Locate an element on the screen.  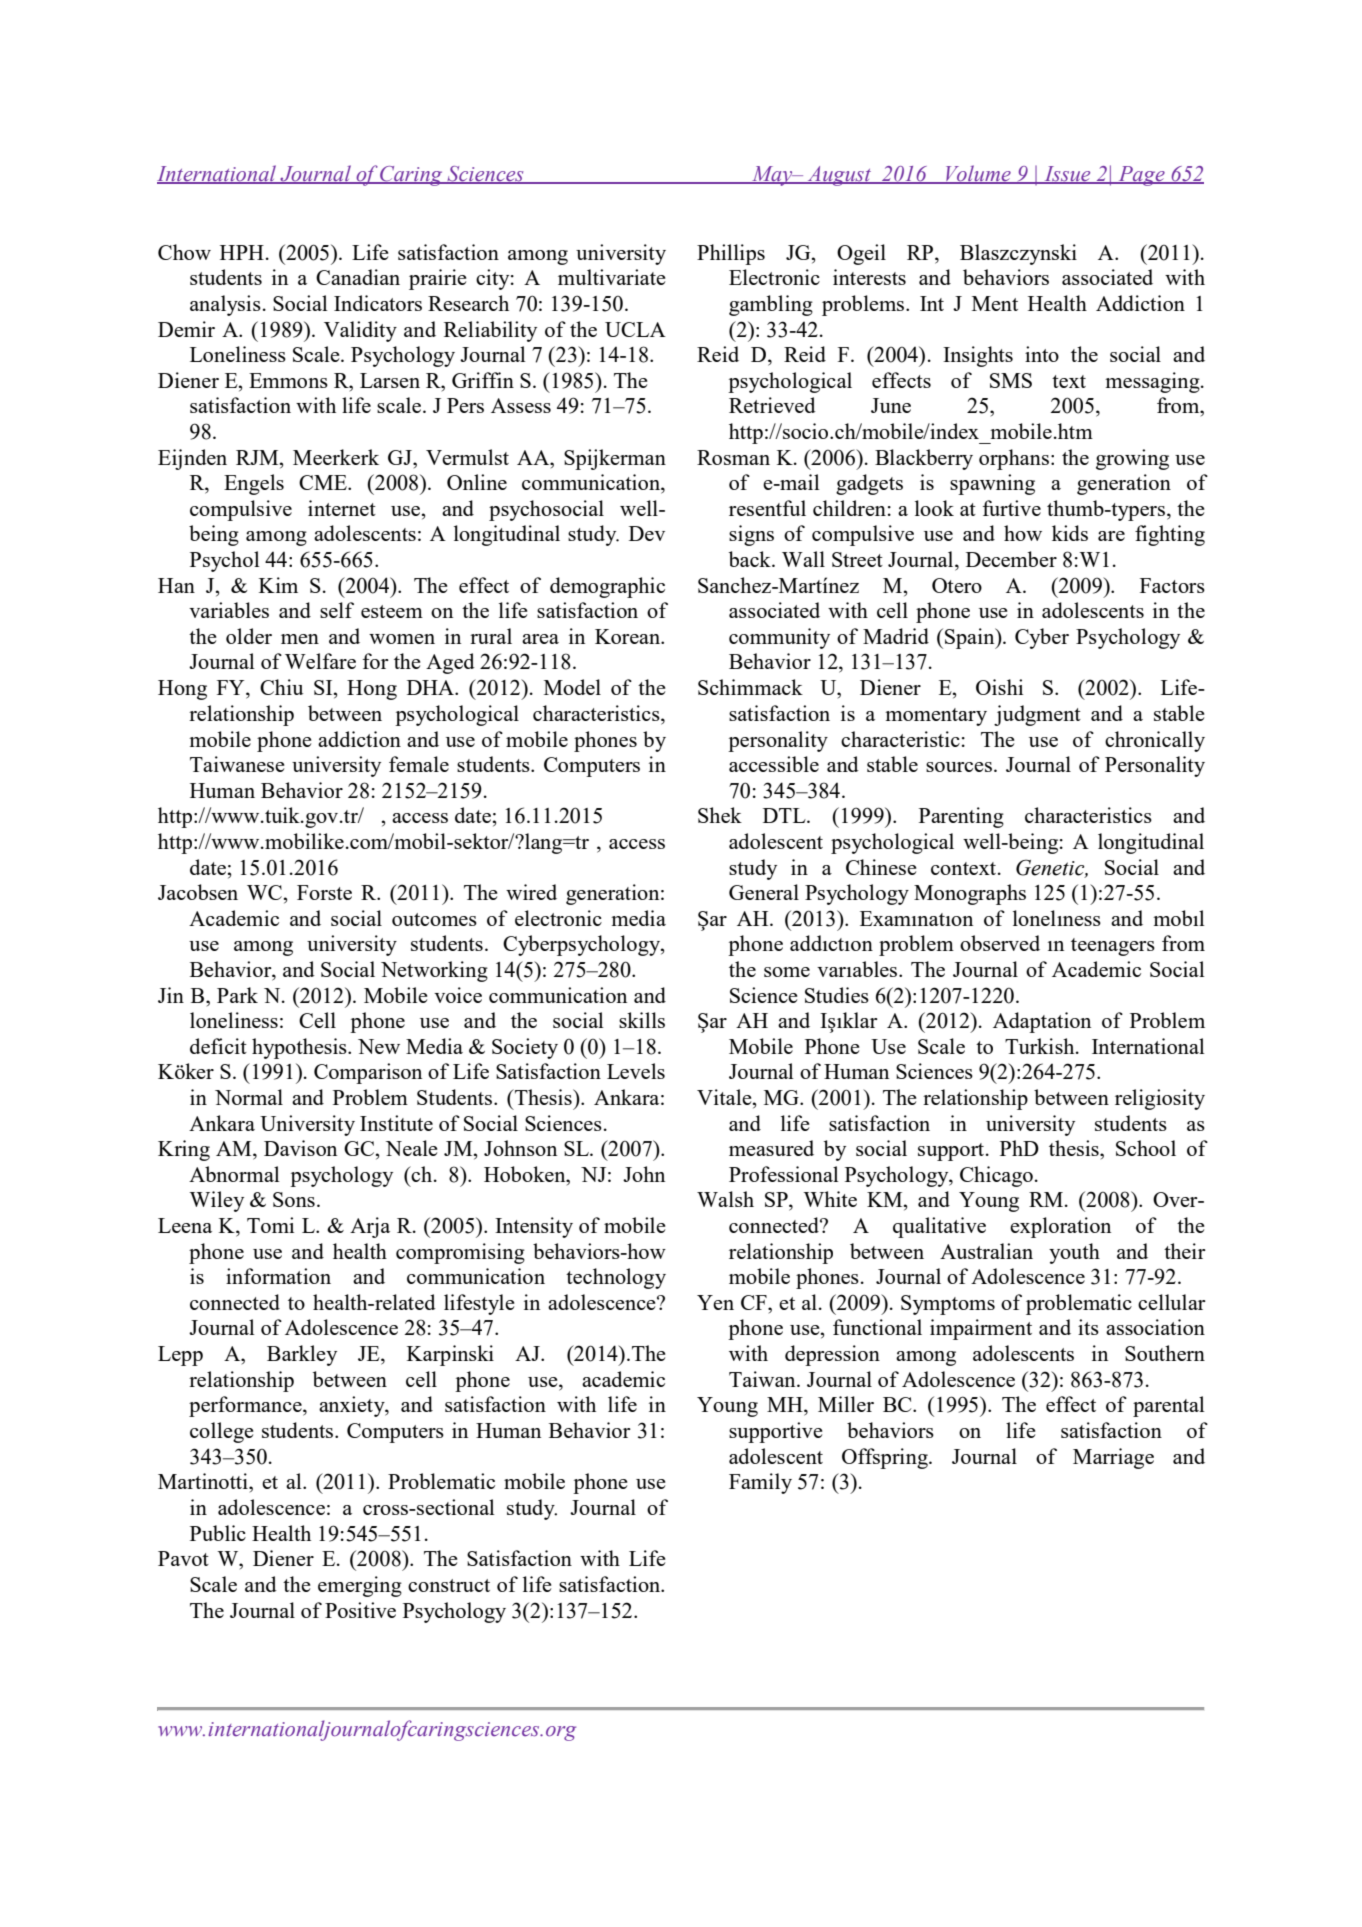
emerging is located at coordinates (360, 1586).
